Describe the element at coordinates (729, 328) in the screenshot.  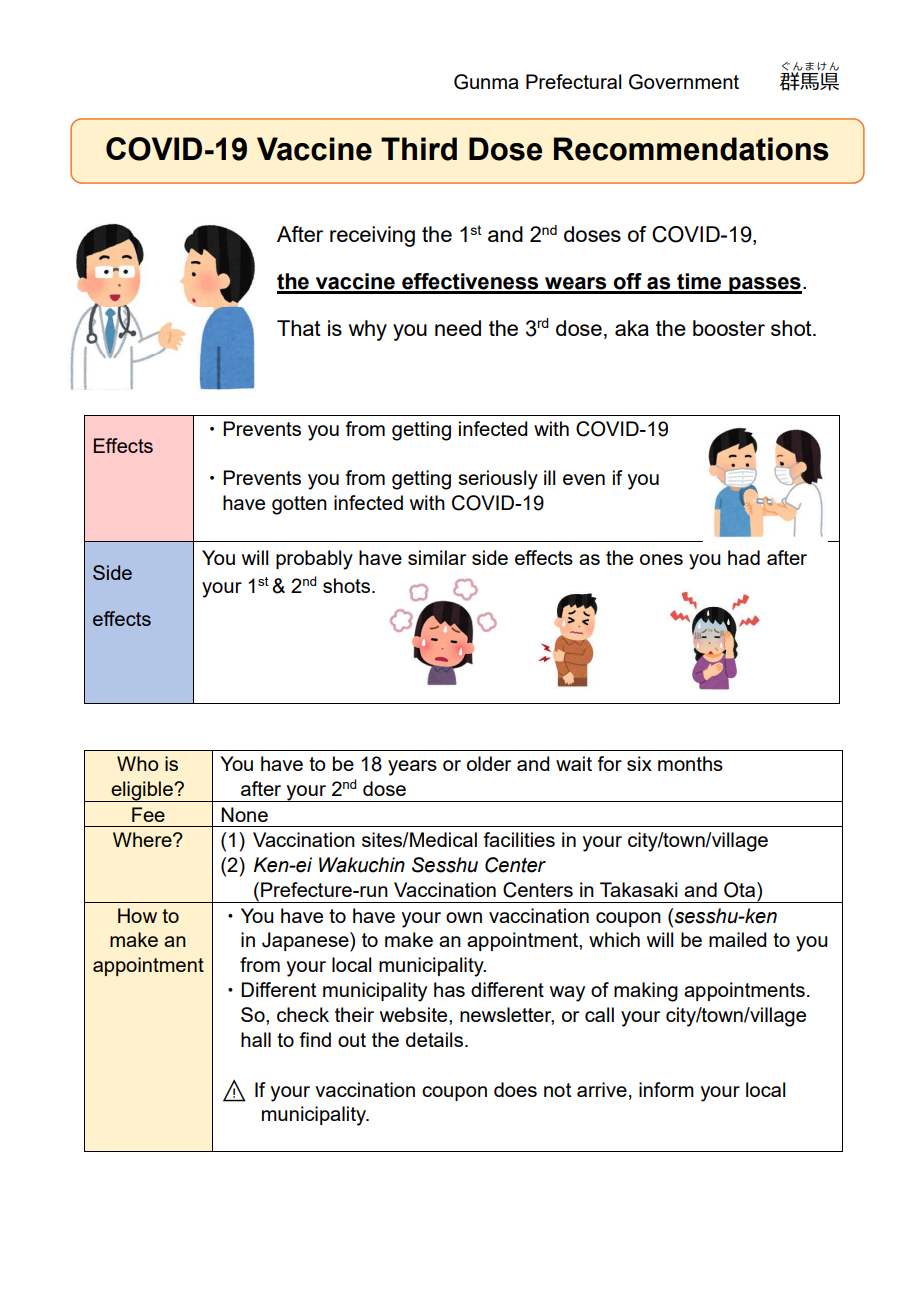
I see `booster` at that location.
